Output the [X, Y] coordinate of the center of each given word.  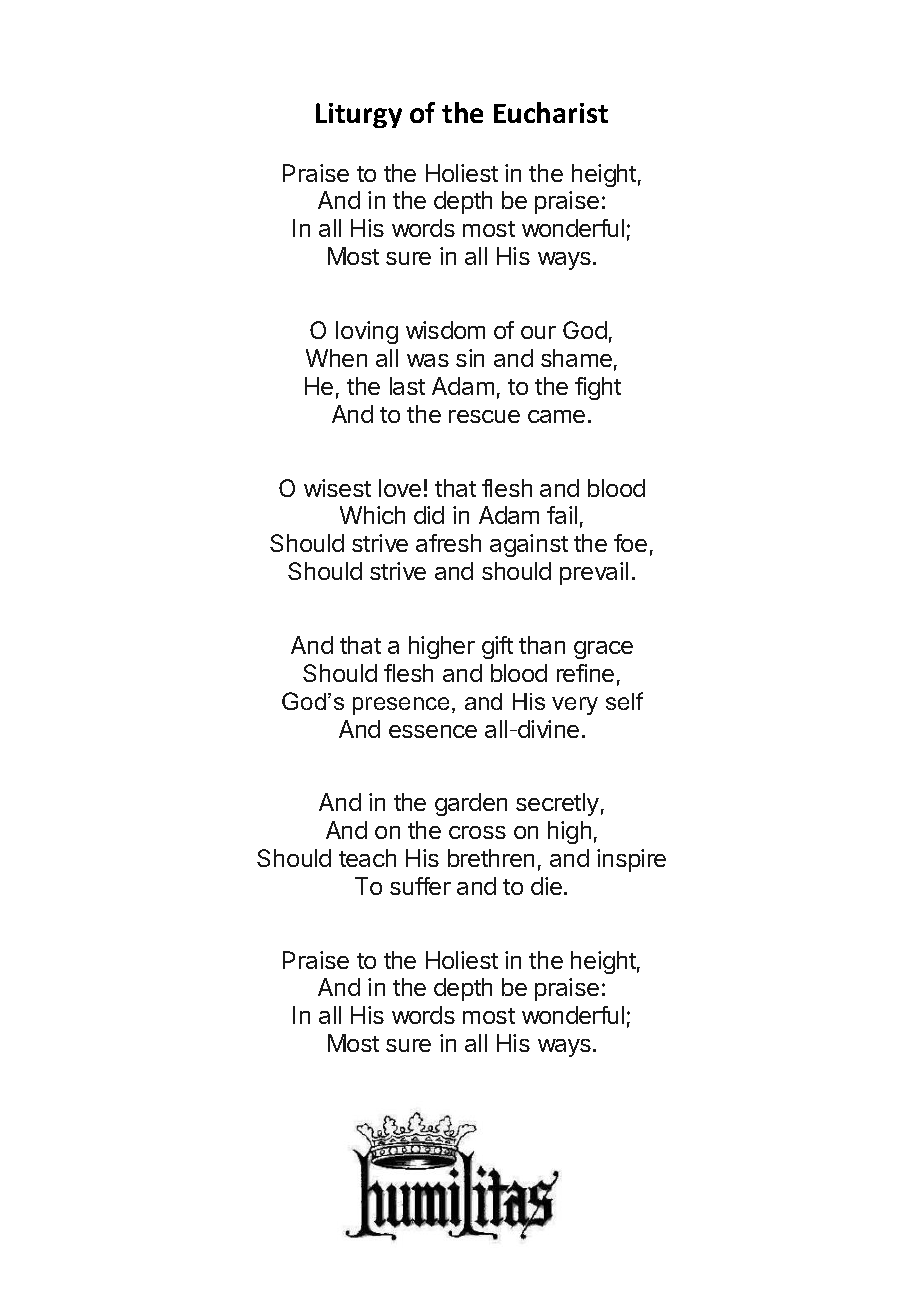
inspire [631, 860]
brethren [491, 858]
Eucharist [551, 112]
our [538, 332]
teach [367, 858]
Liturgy [359, 115]
